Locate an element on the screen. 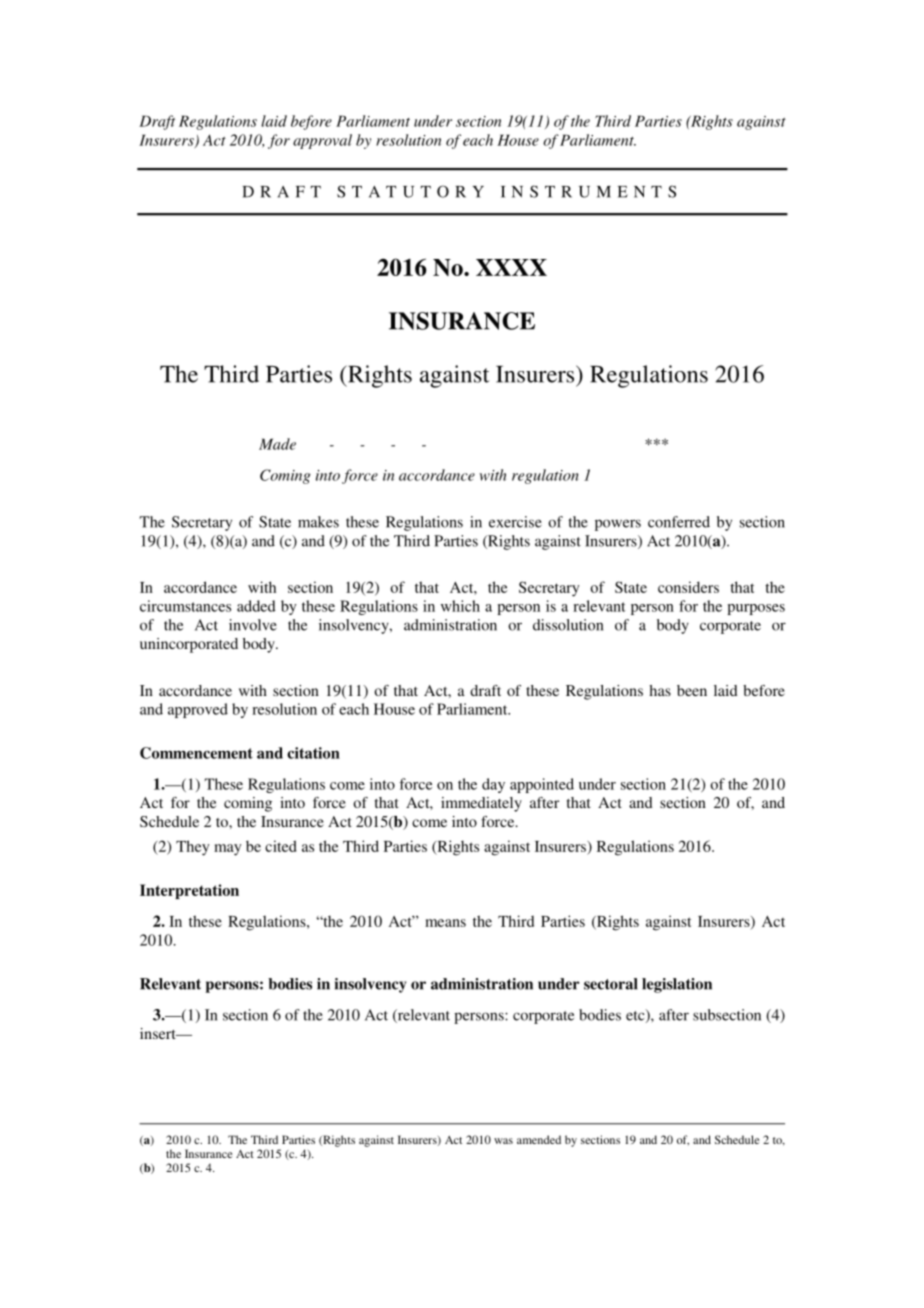 The image size is (924, 1308). legislation is located at coordinates (677, 985).
